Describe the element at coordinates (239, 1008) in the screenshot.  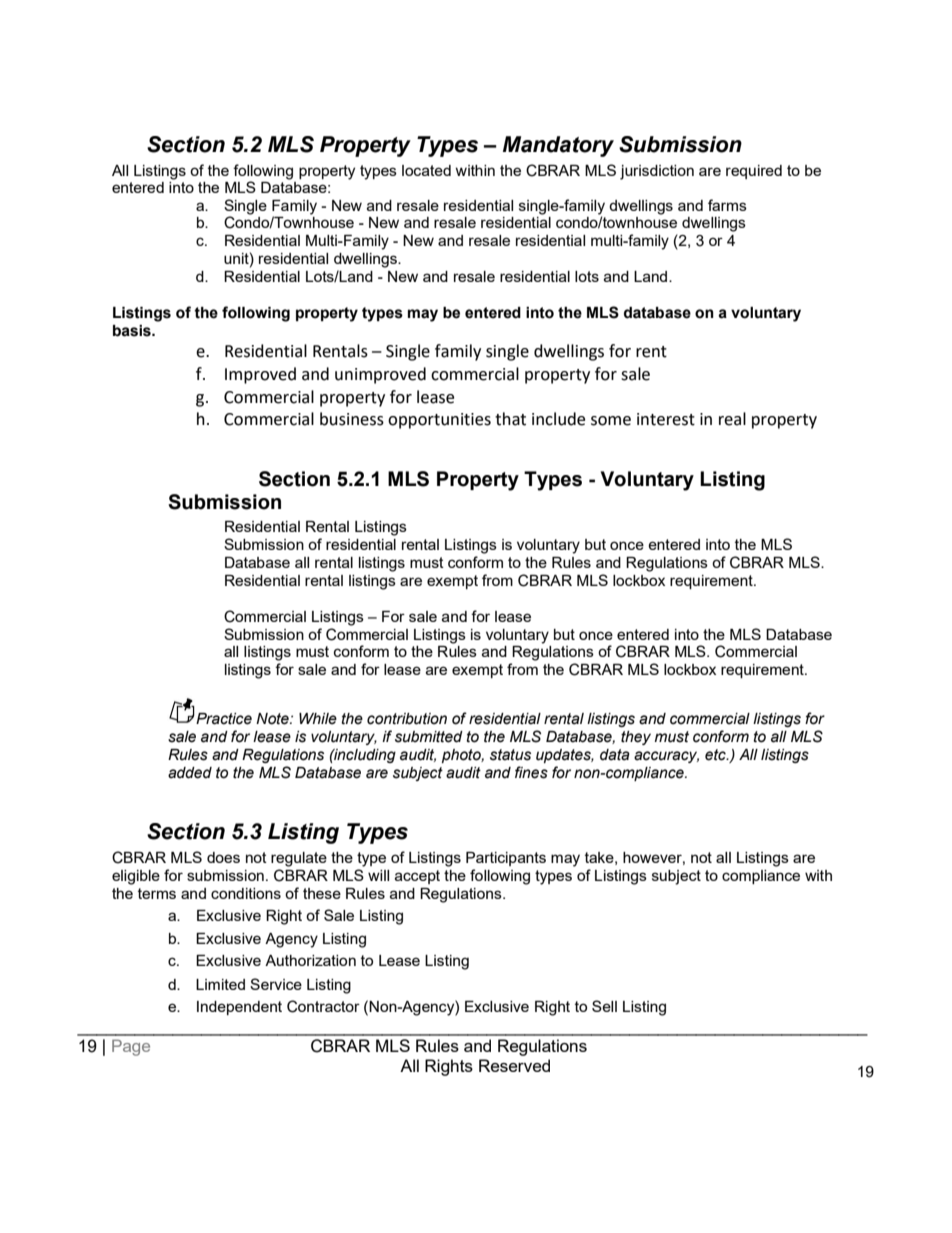
I see `Independent` at that location.
